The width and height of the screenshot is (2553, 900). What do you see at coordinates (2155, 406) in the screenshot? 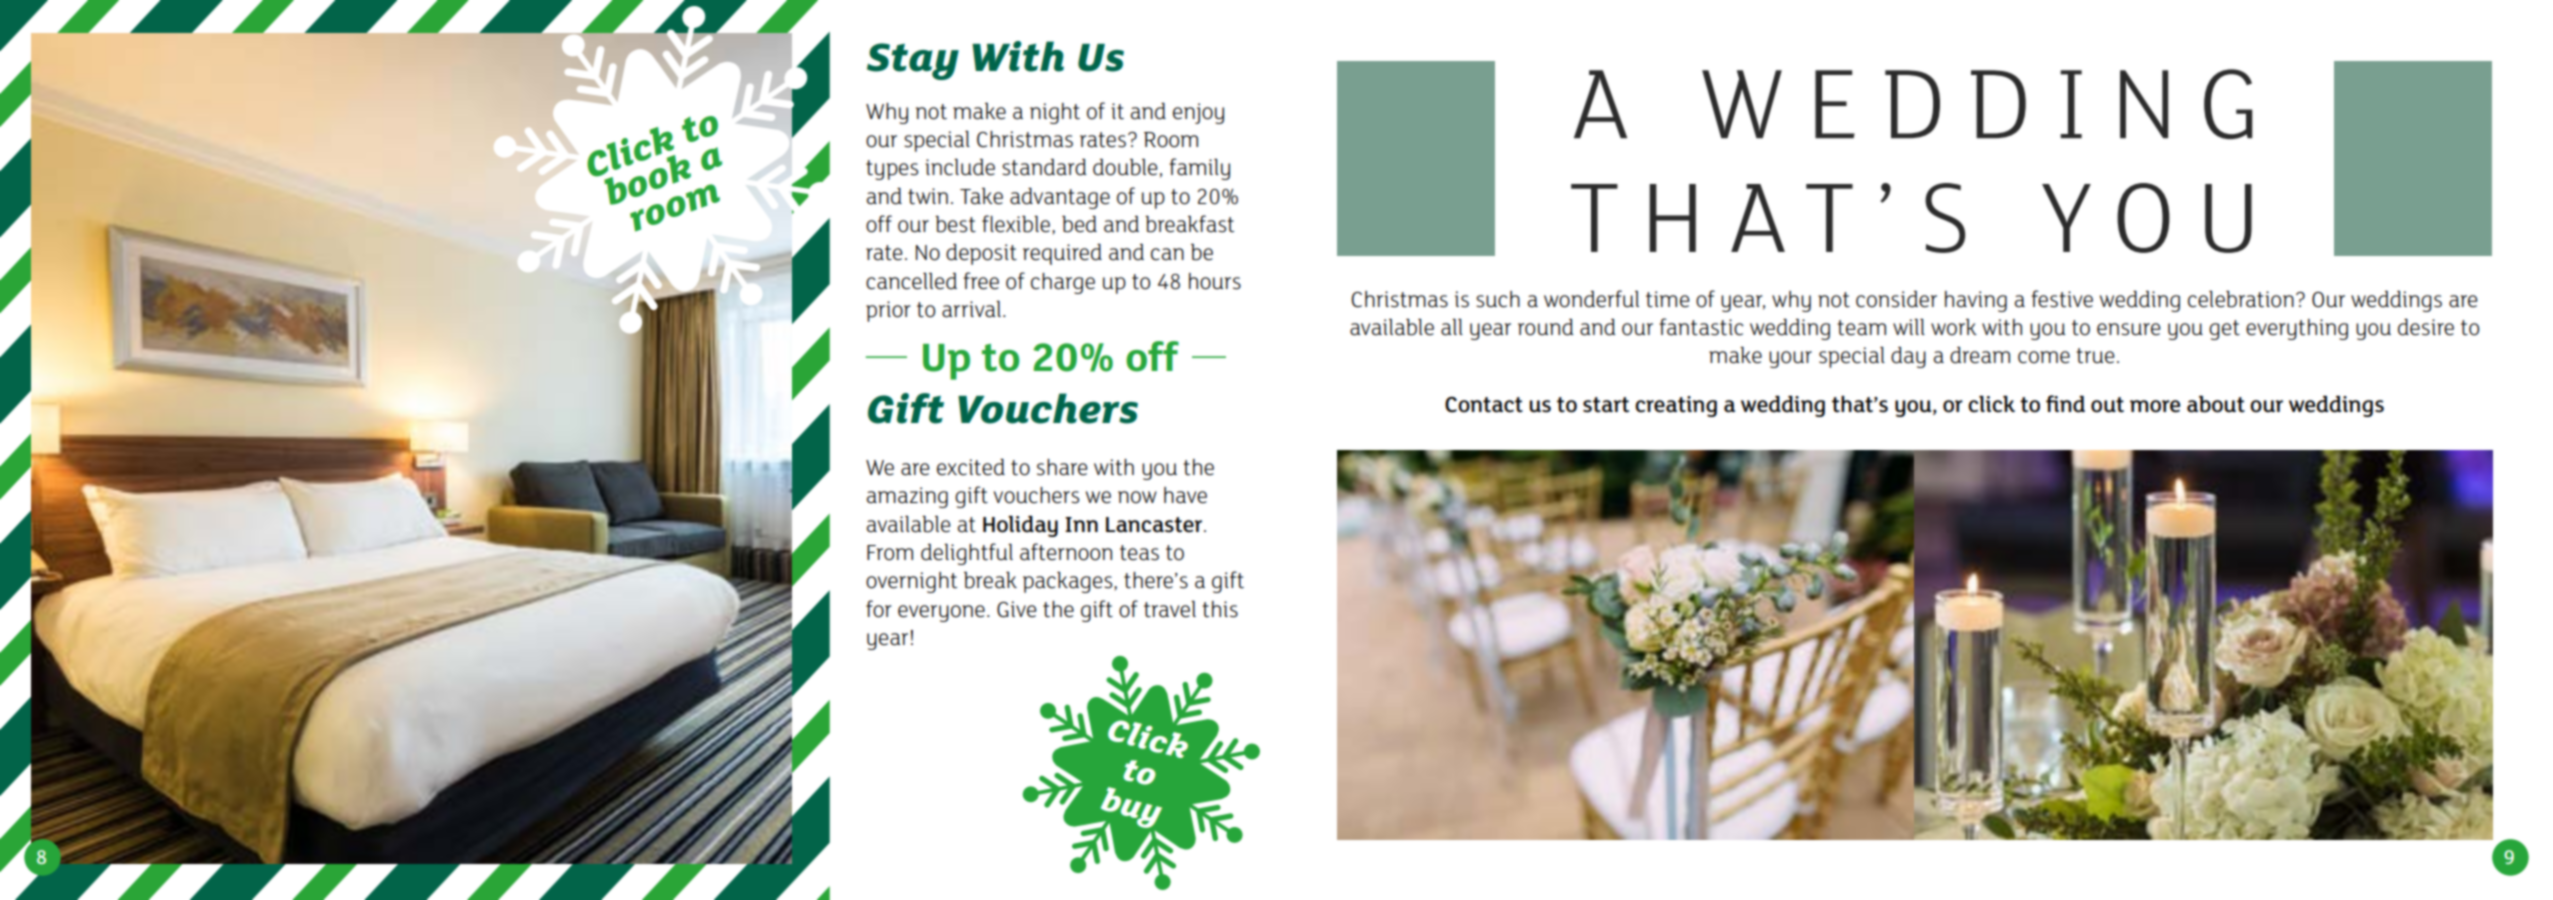
I see `more` at bounding box center [2155, 406].
